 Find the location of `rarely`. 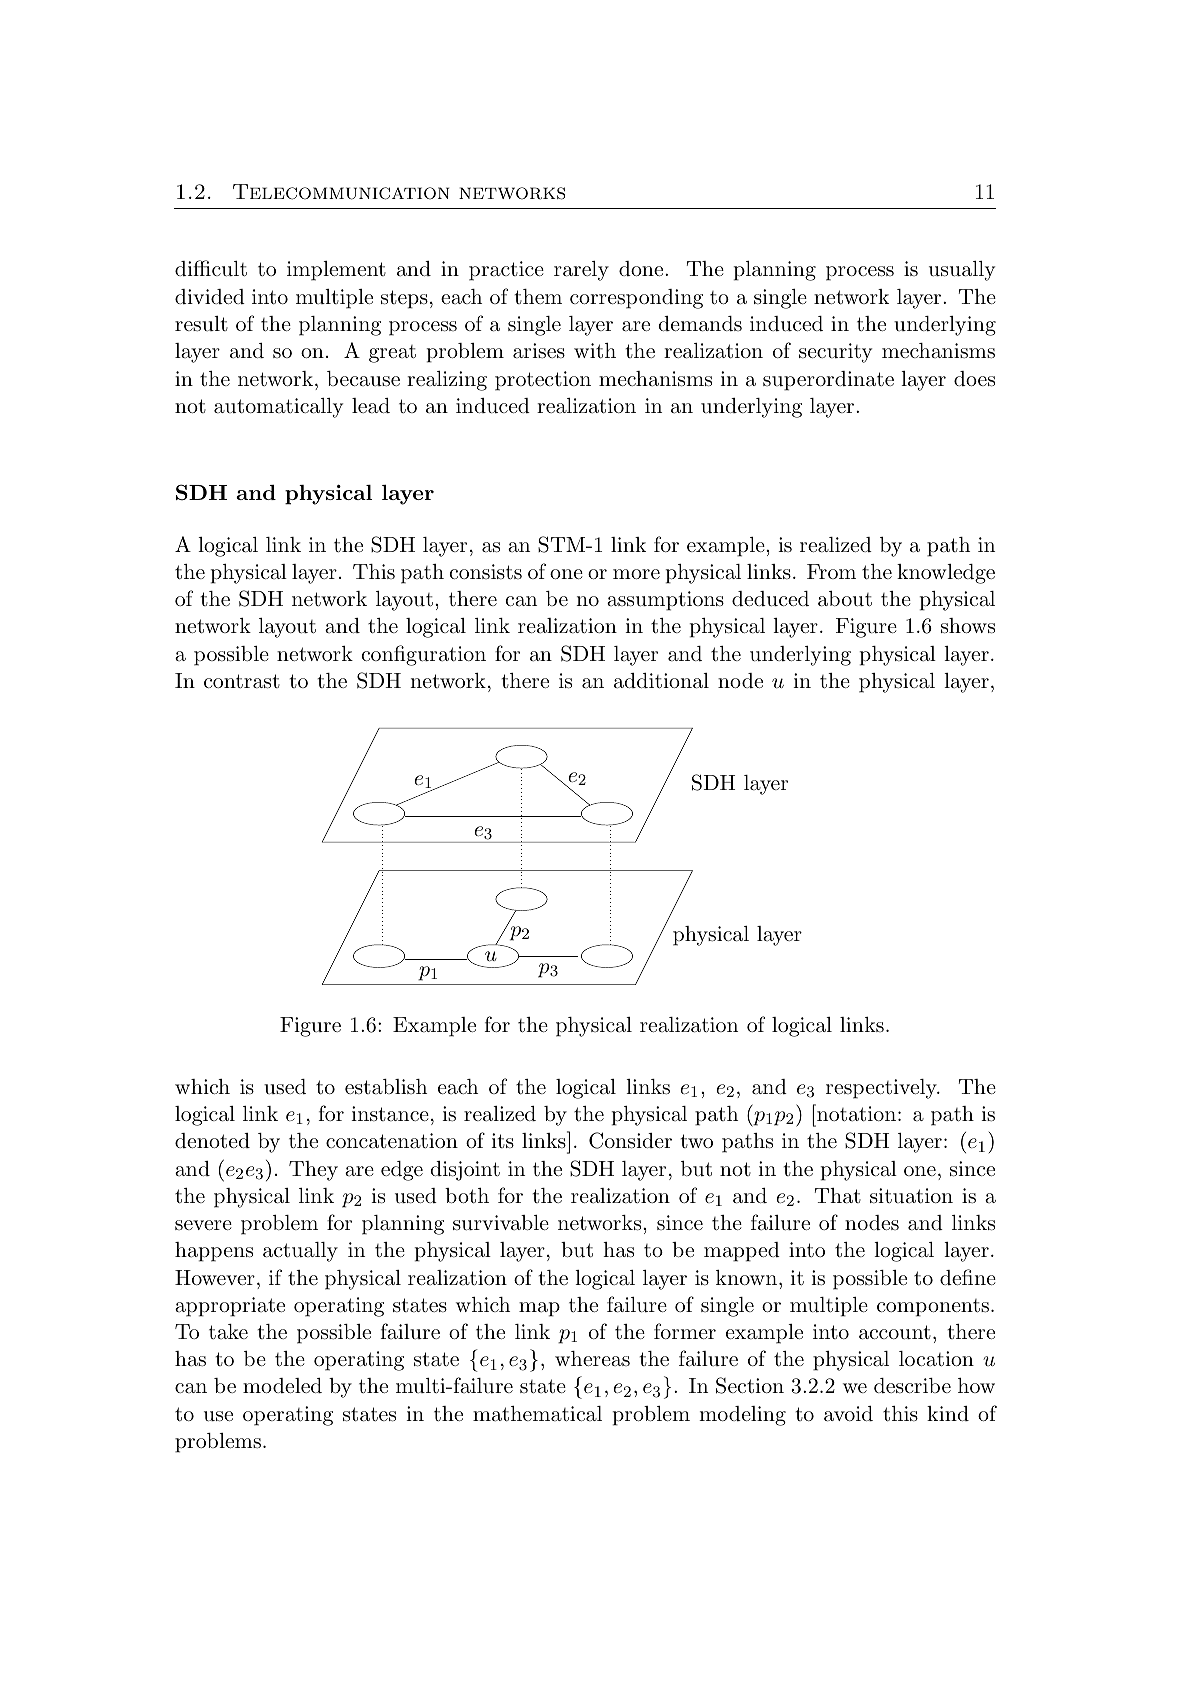

rarely is located at coordinates (581, 271).
